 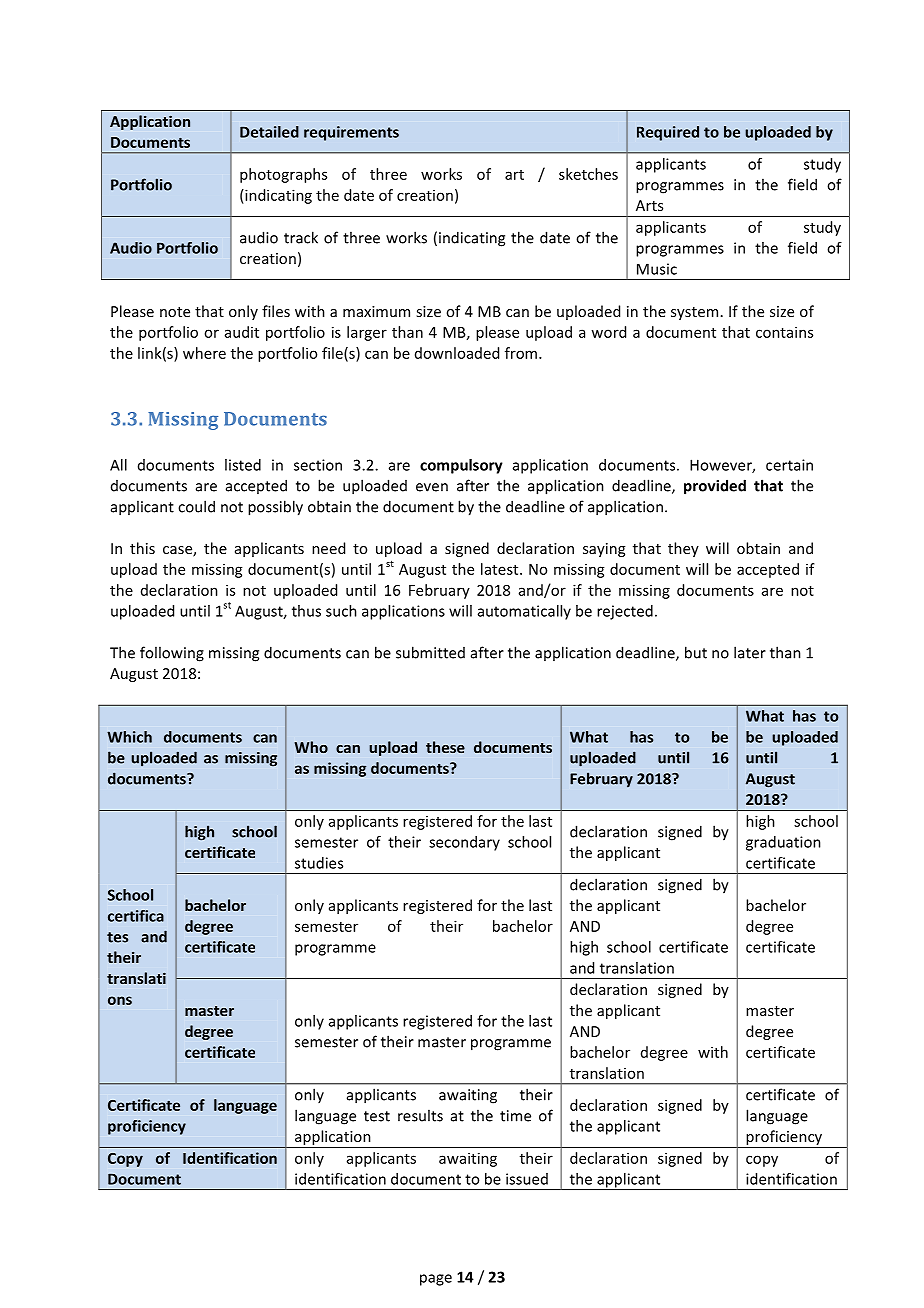 What do you see at coordinates (668, 133) in the screenshot?
I see `Required` at bounding box center [668, 133].
